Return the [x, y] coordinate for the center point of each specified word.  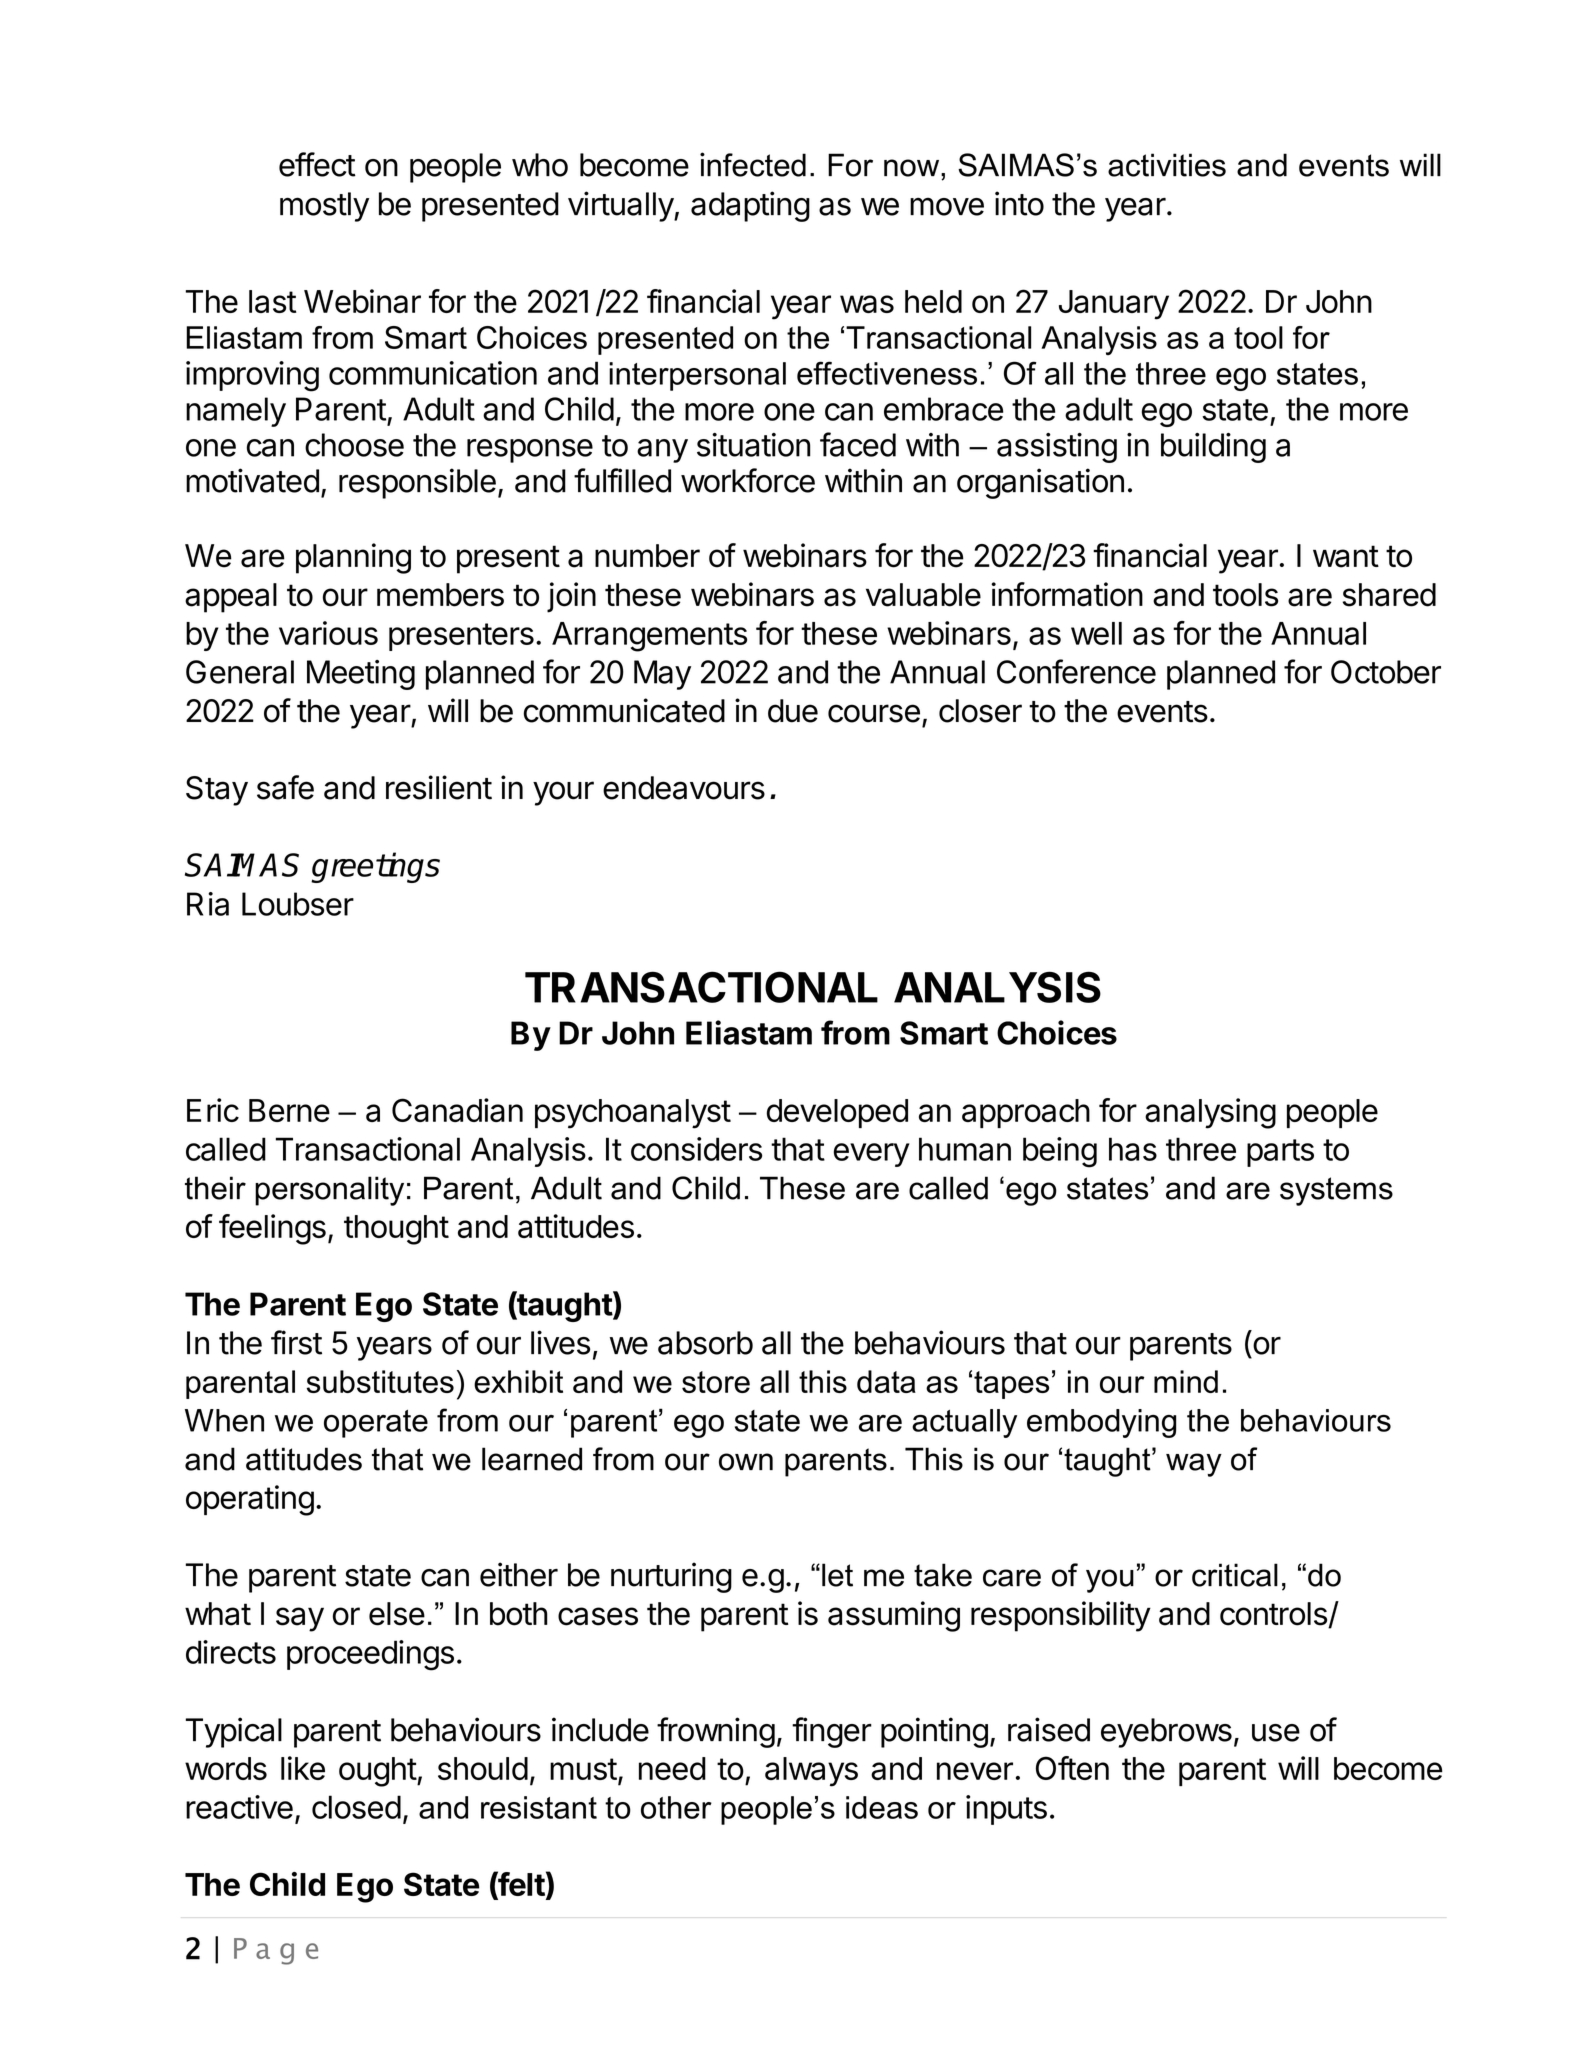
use [1276, 1733]
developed [837, 1113]
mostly [324, 207]
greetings [375, 867]
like [303, 1768]
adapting [750, 206]
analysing [1210, 1113]
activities [1167, 165]
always [811, 1772]
